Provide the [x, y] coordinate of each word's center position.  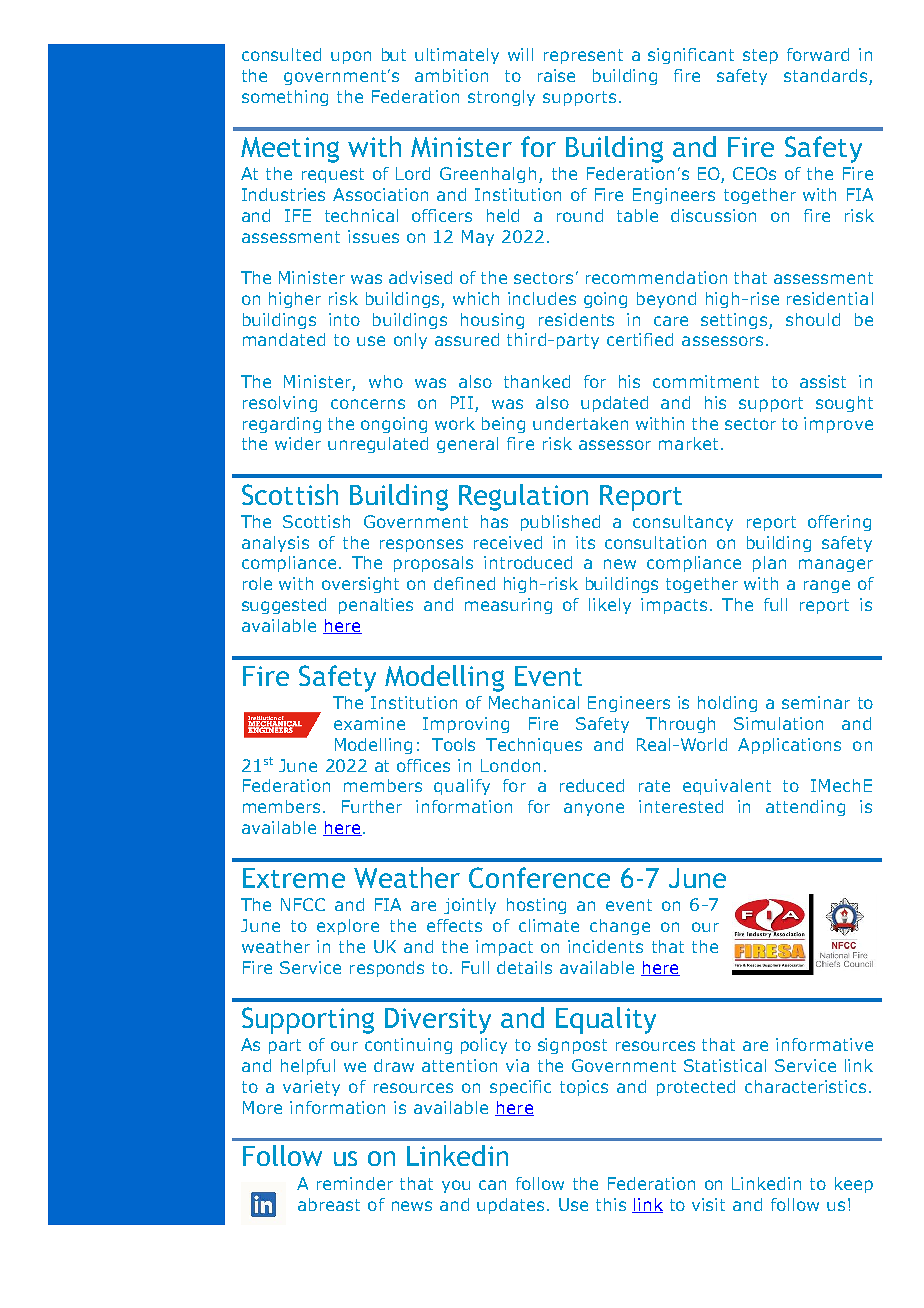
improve [838, 425]
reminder [355, 1183]
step [760, 56]
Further [372, 806]
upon [351, 57]
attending [805, 808]
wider [298, 443]
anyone [594, 809]
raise [556, 75]
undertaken [580, 423]
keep [854, 1185]
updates [510, 1206]
